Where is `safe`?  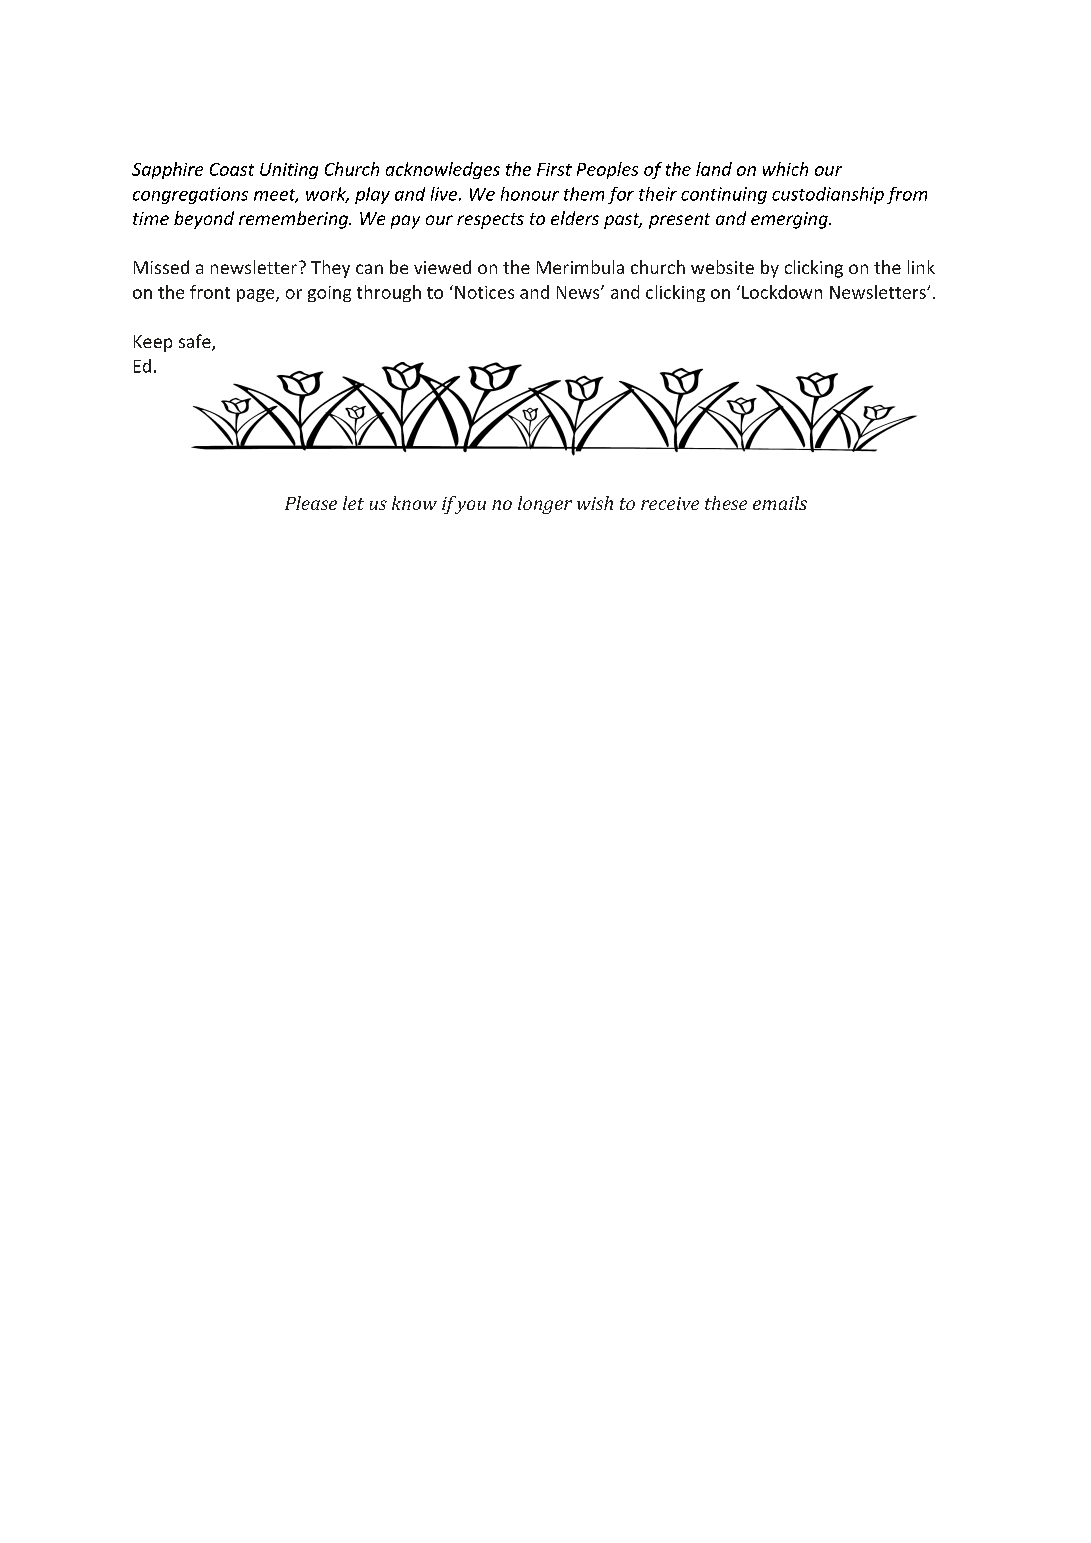 safe is located at coordinates (196, 342).
